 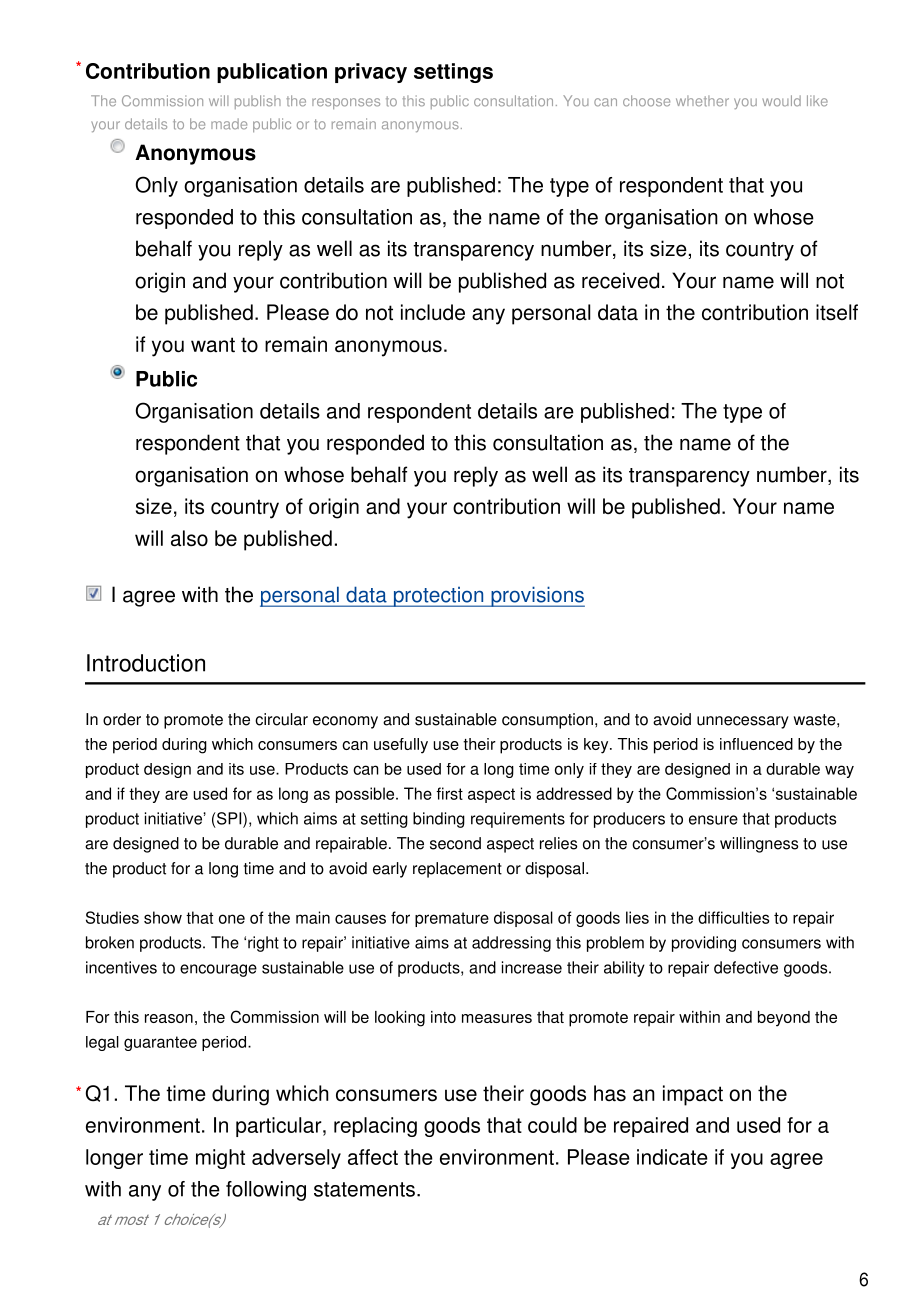 What do you see at coordinates (220, 1159) in the screenshot?
I see `might` at bounding box center [220, 1159].
